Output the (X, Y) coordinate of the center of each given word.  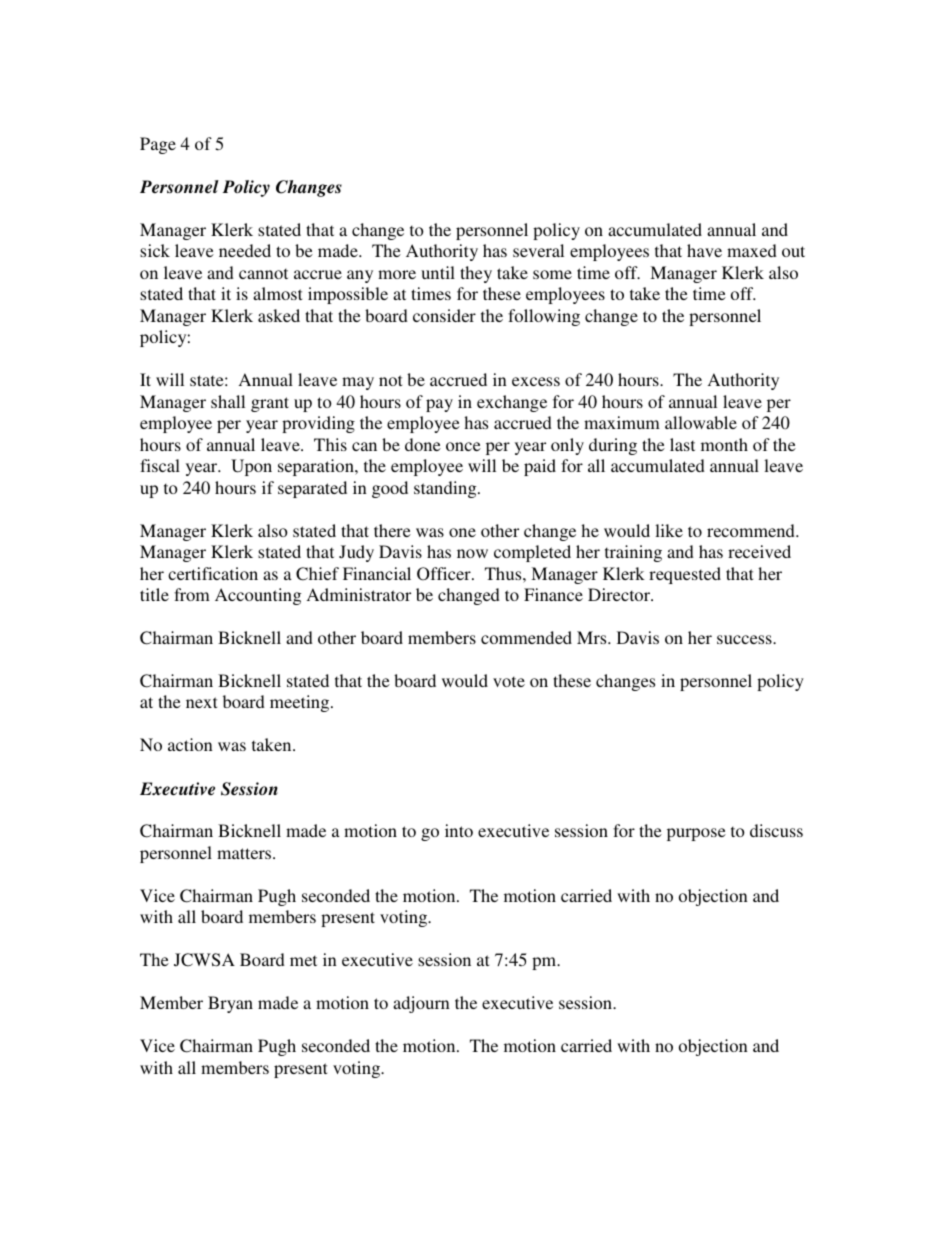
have (704, 250)
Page (158, 145)
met (303, 961)
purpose (696, 834)
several (538, 250)
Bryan (230, 1004)
